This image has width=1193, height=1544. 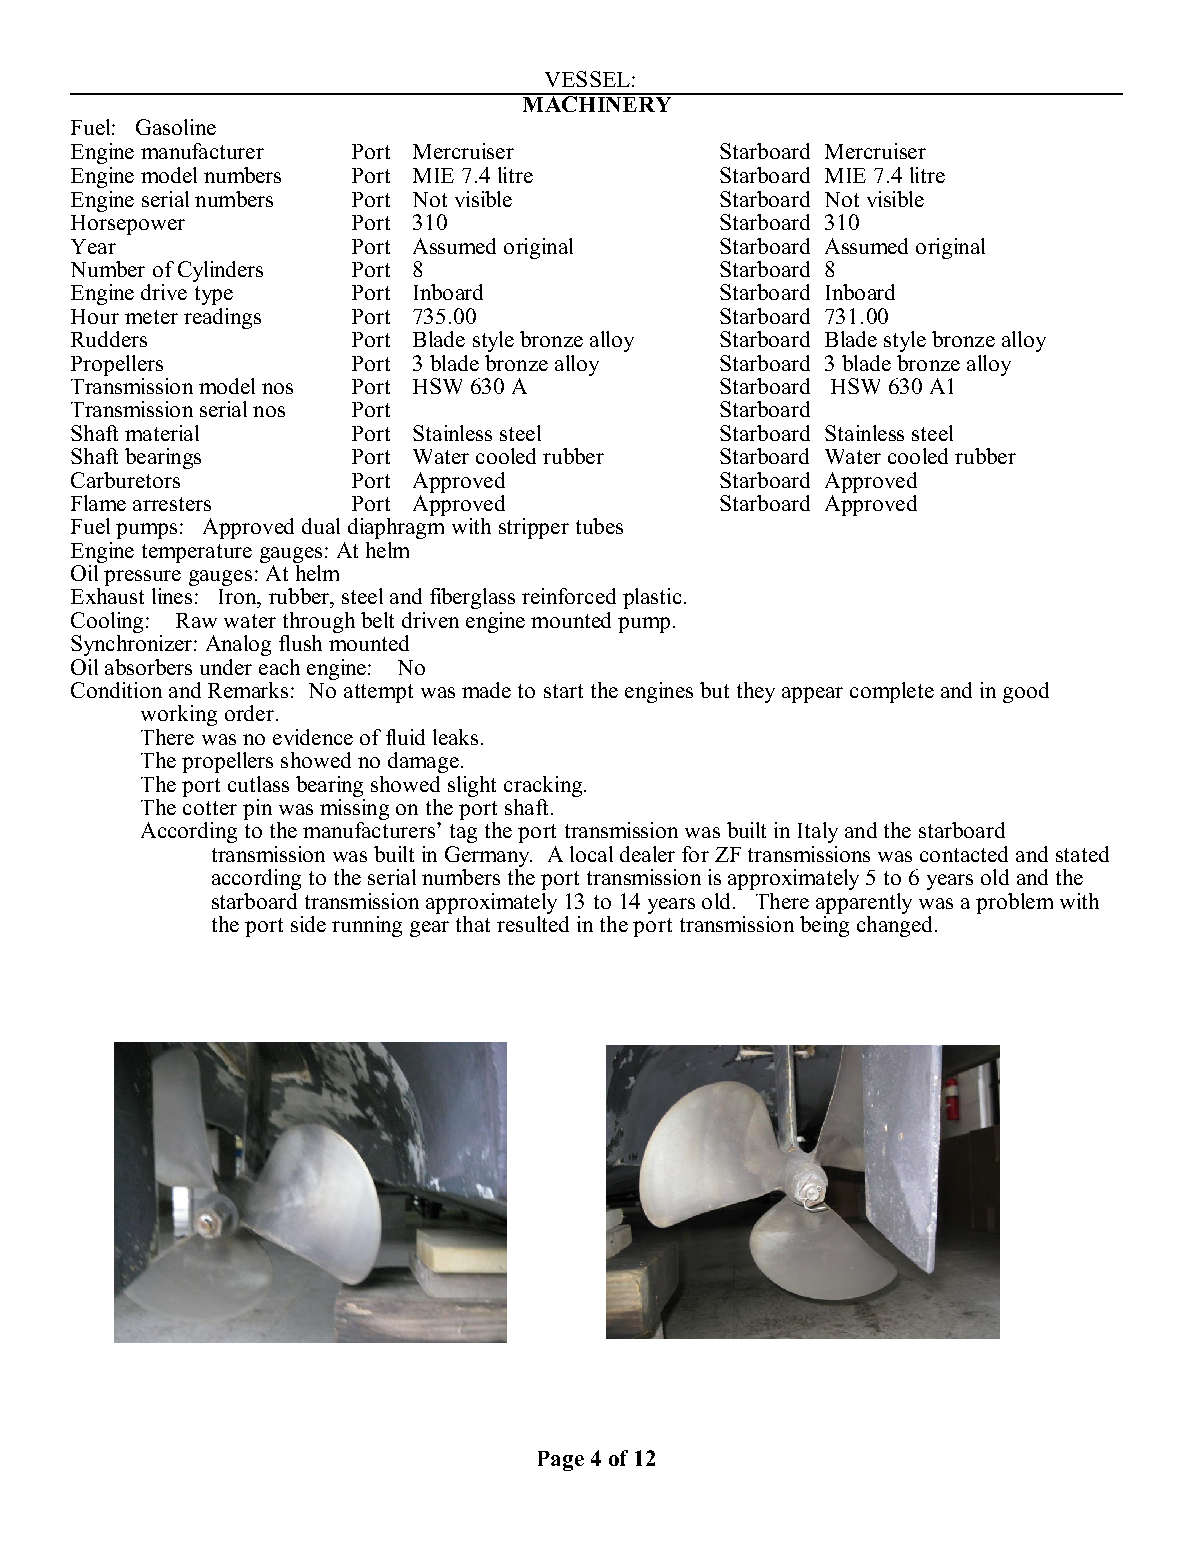 I want to click on good, so click(x=1026, y=692).
